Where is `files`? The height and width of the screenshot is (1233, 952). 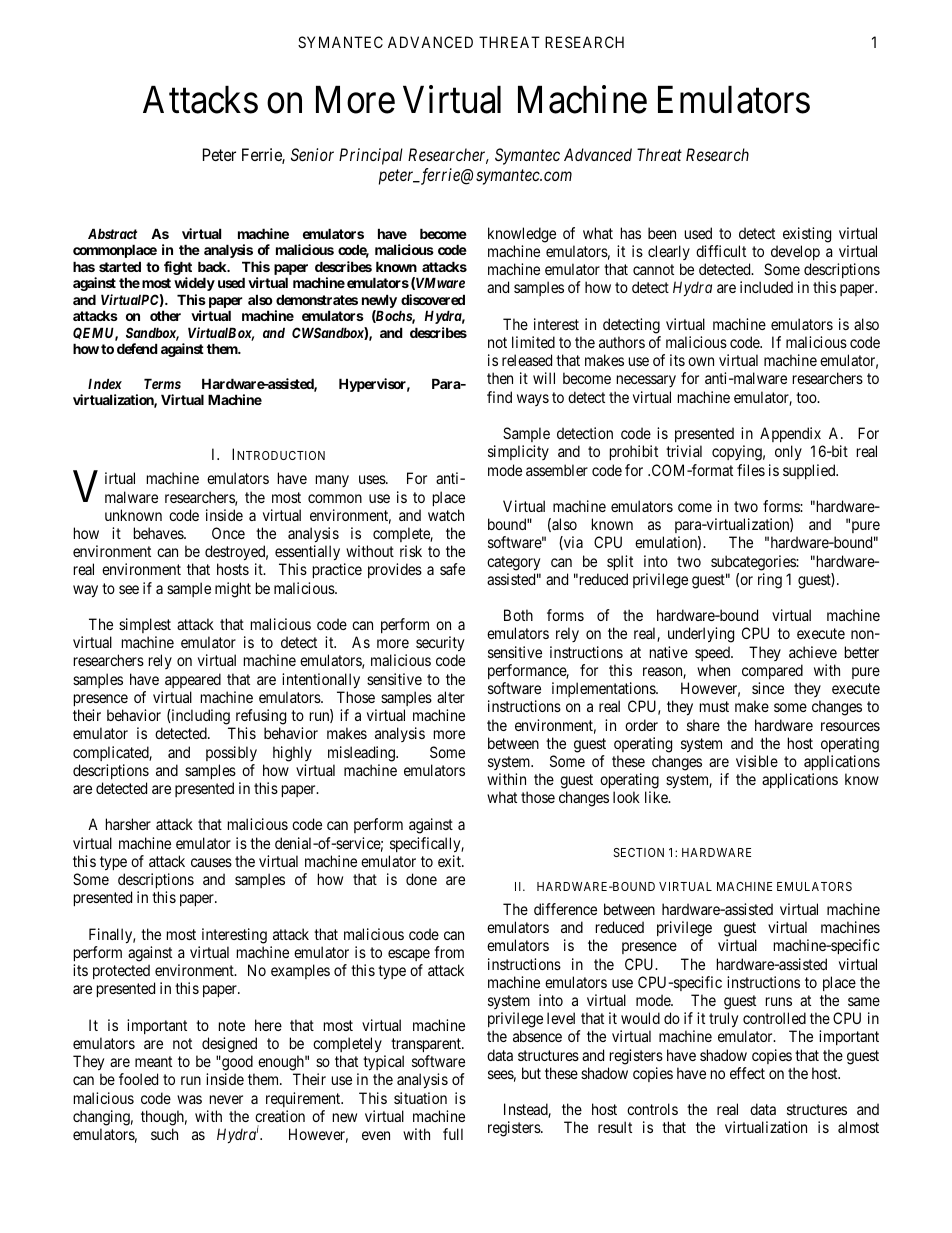 files is located at coordinates (751, 470).
